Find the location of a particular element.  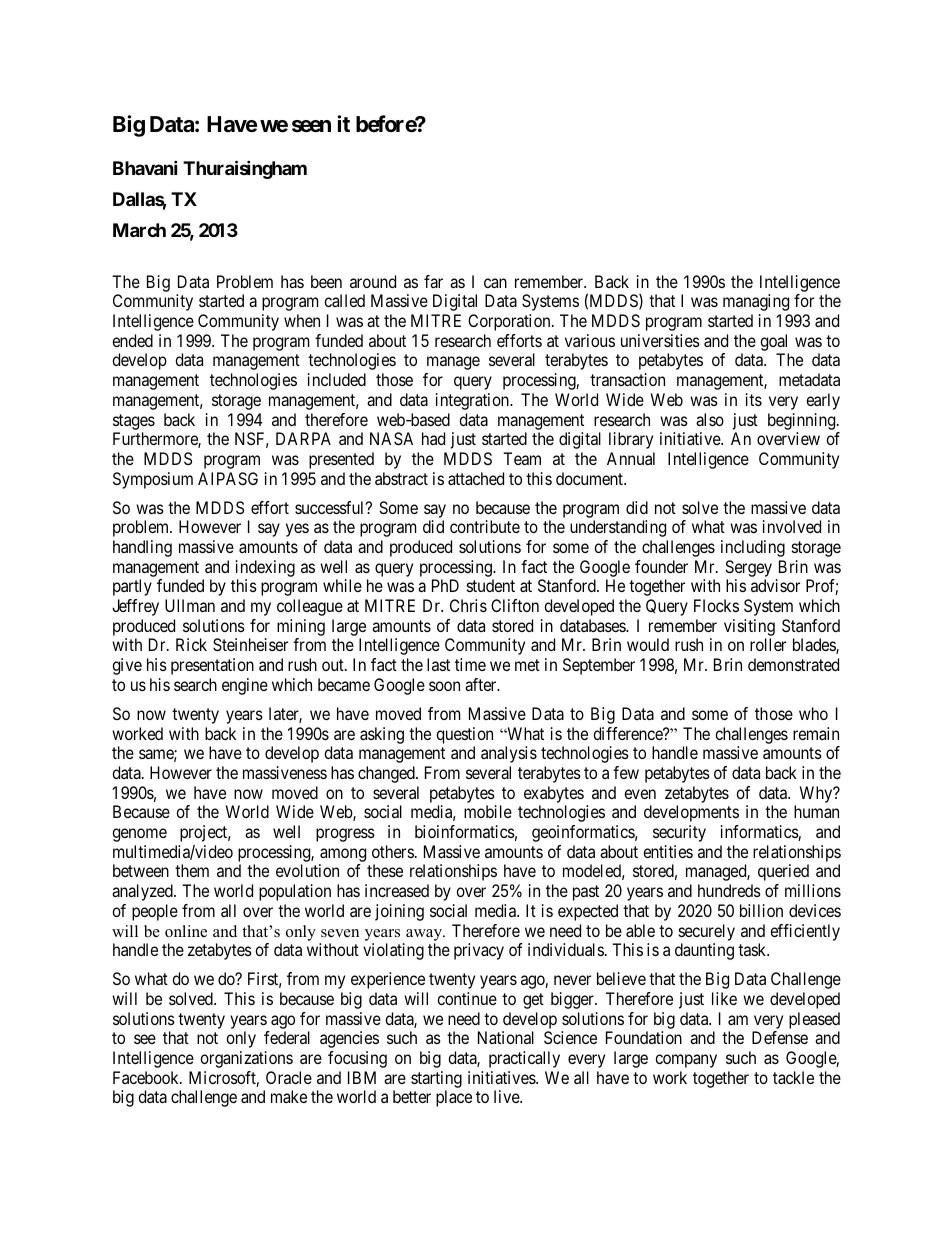

organizations is located at coordinates (246, 1059).
